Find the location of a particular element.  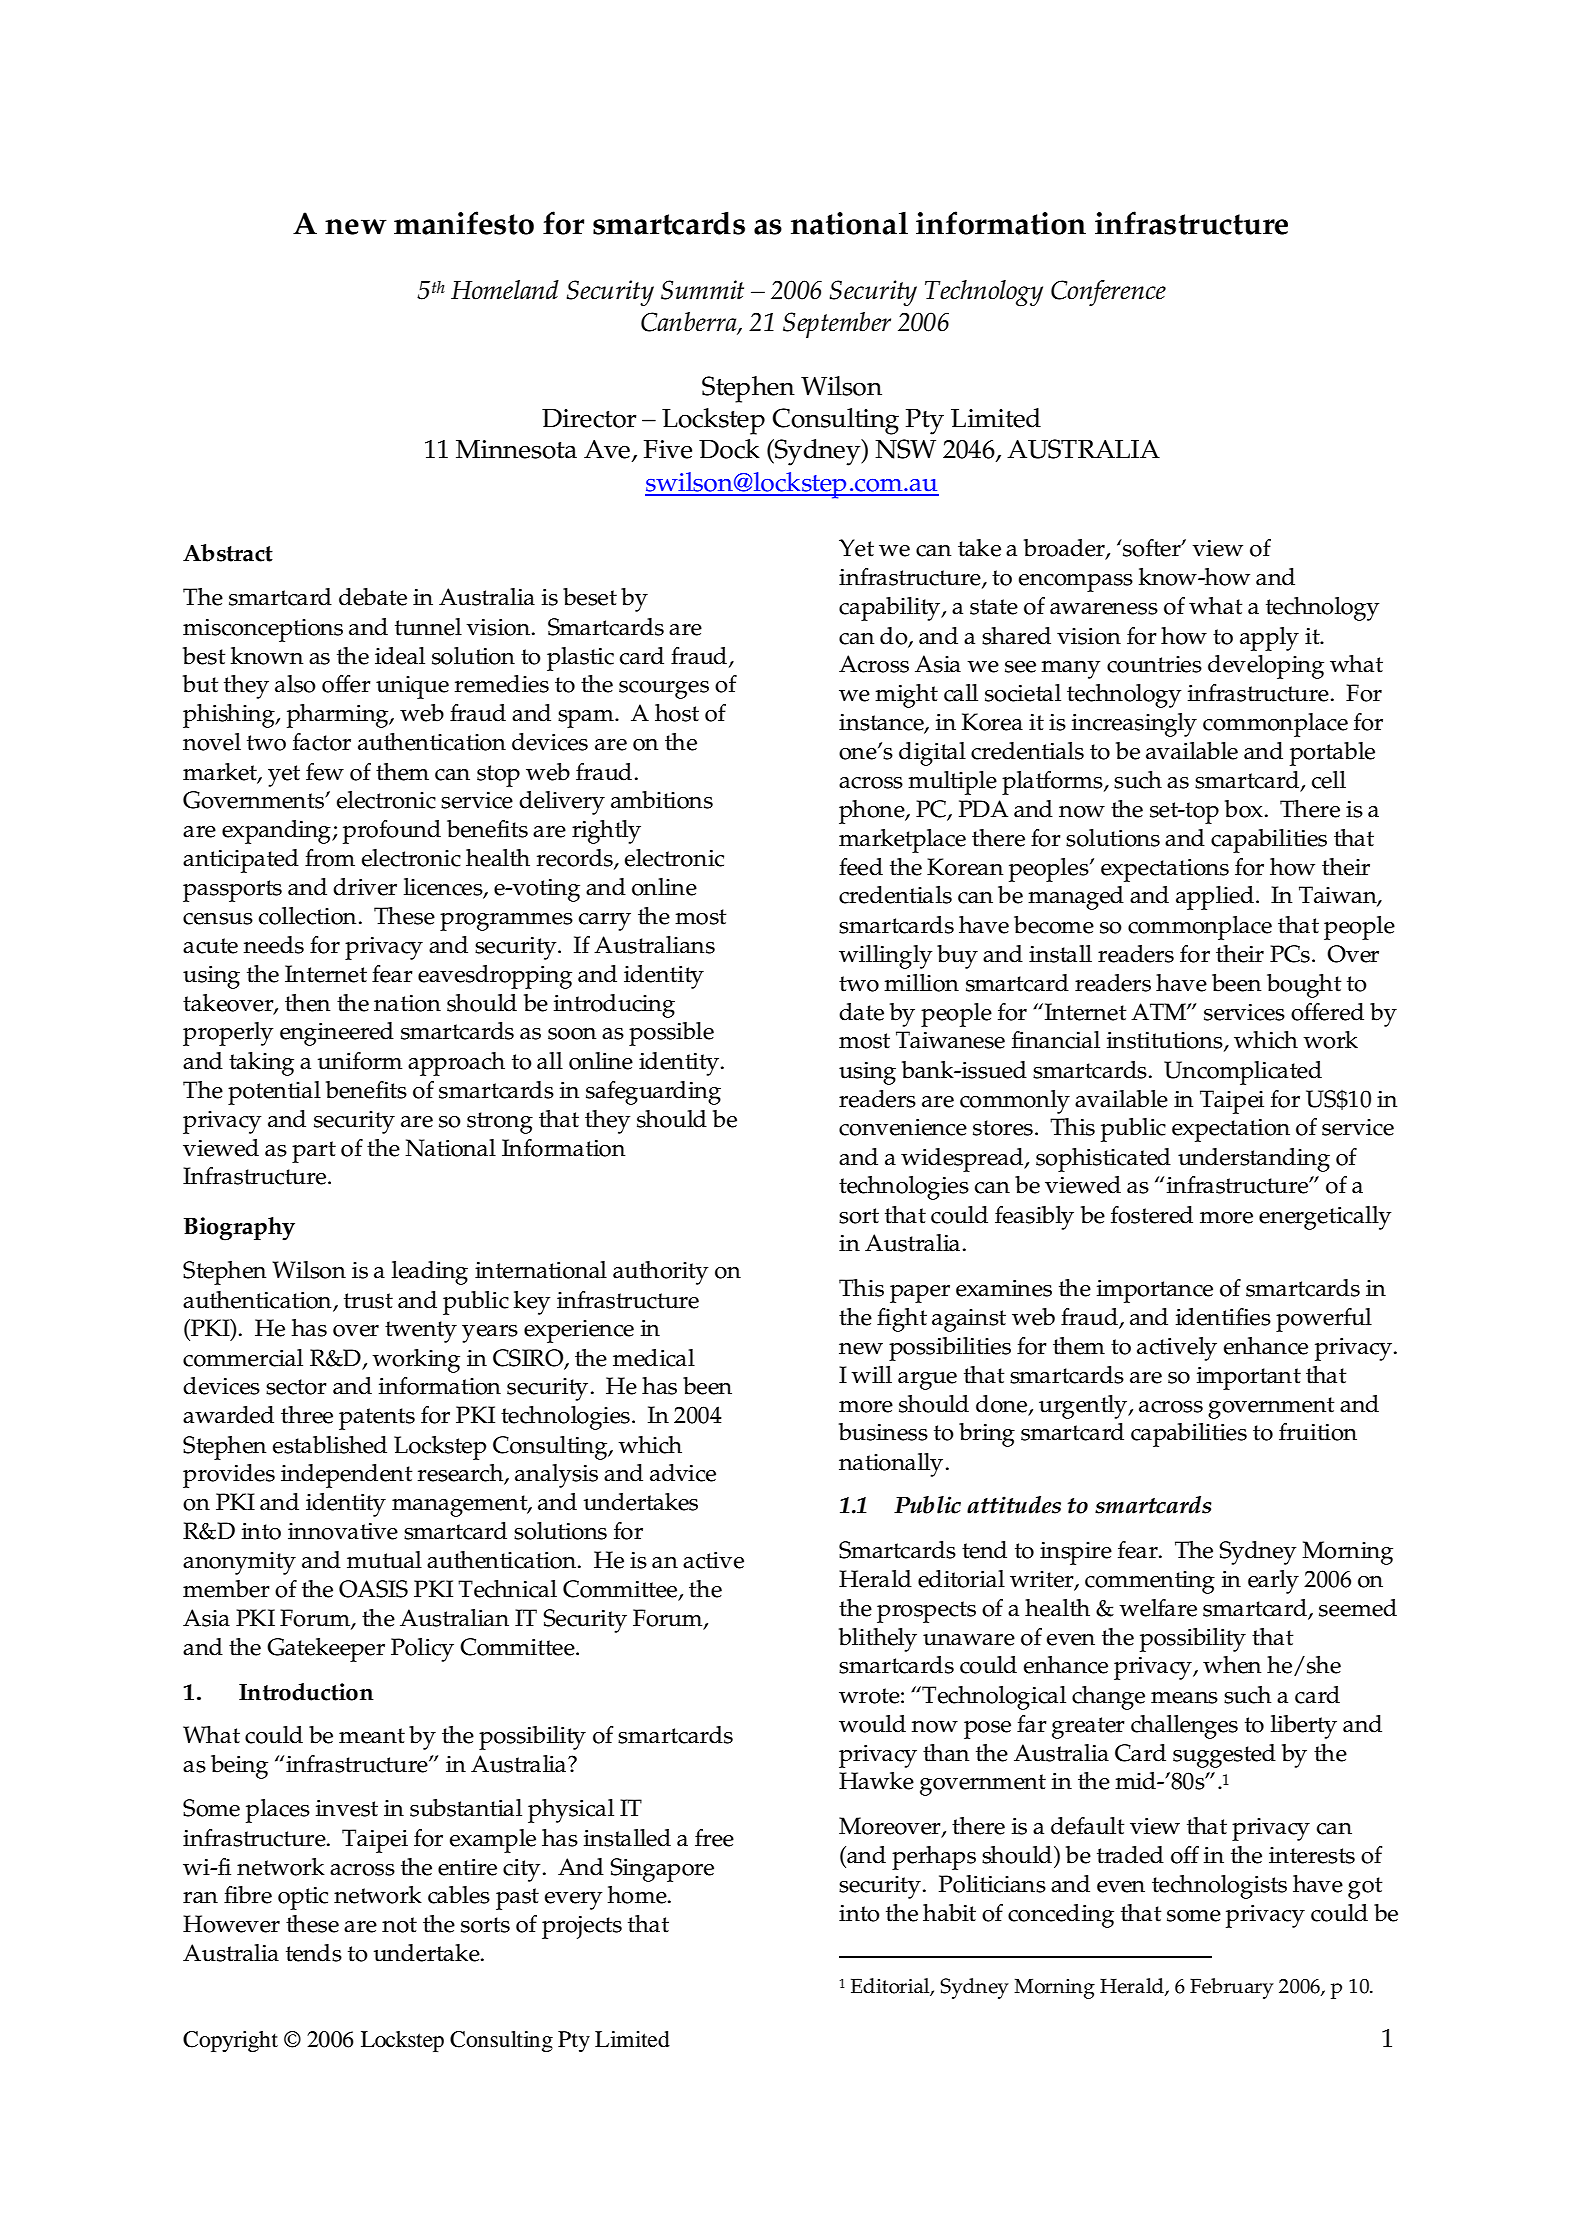

from is located at coordinates (330, 858).
